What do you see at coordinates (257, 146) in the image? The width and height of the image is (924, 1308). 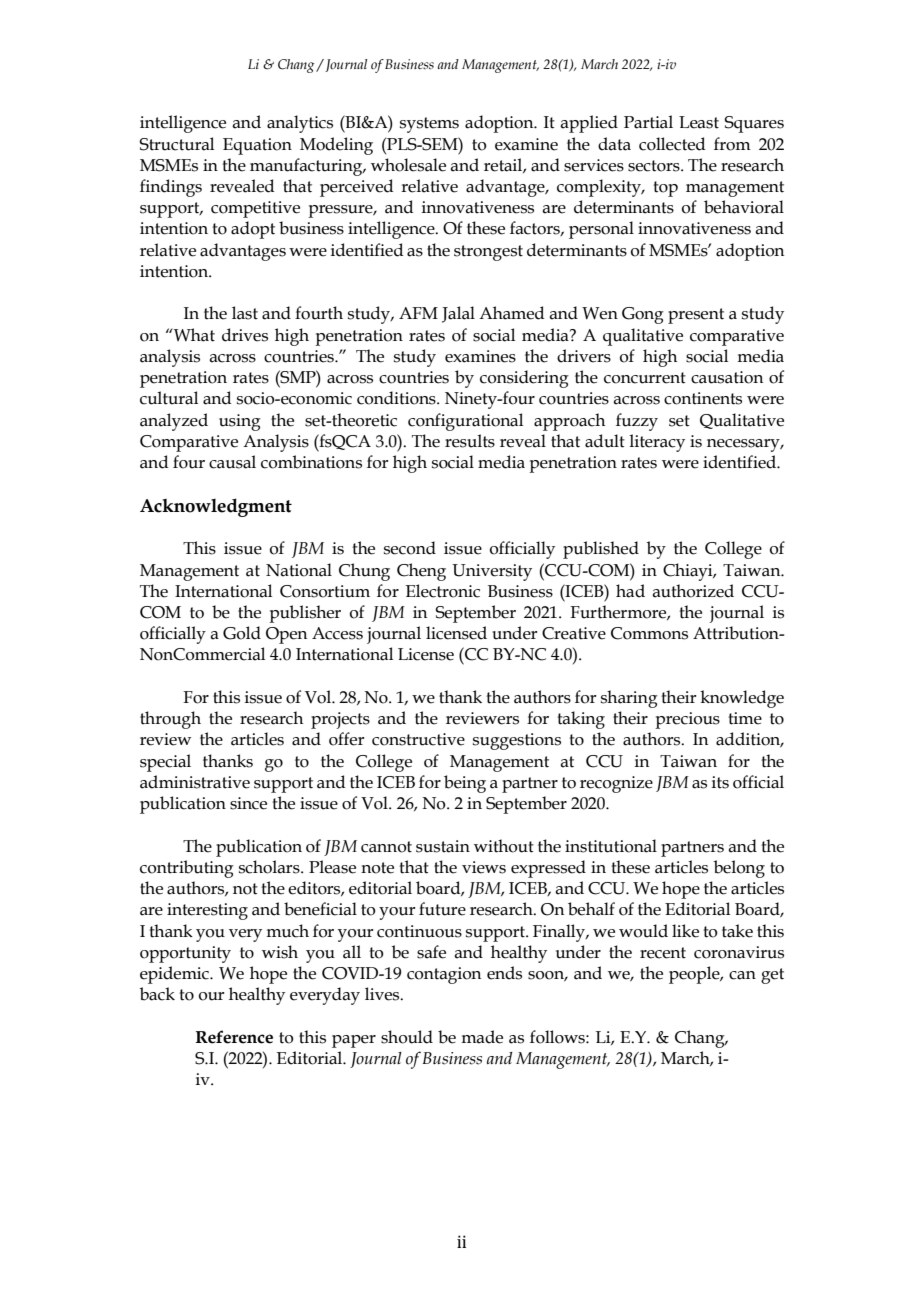 I see `Equation` at bounding box center [257, 146].
